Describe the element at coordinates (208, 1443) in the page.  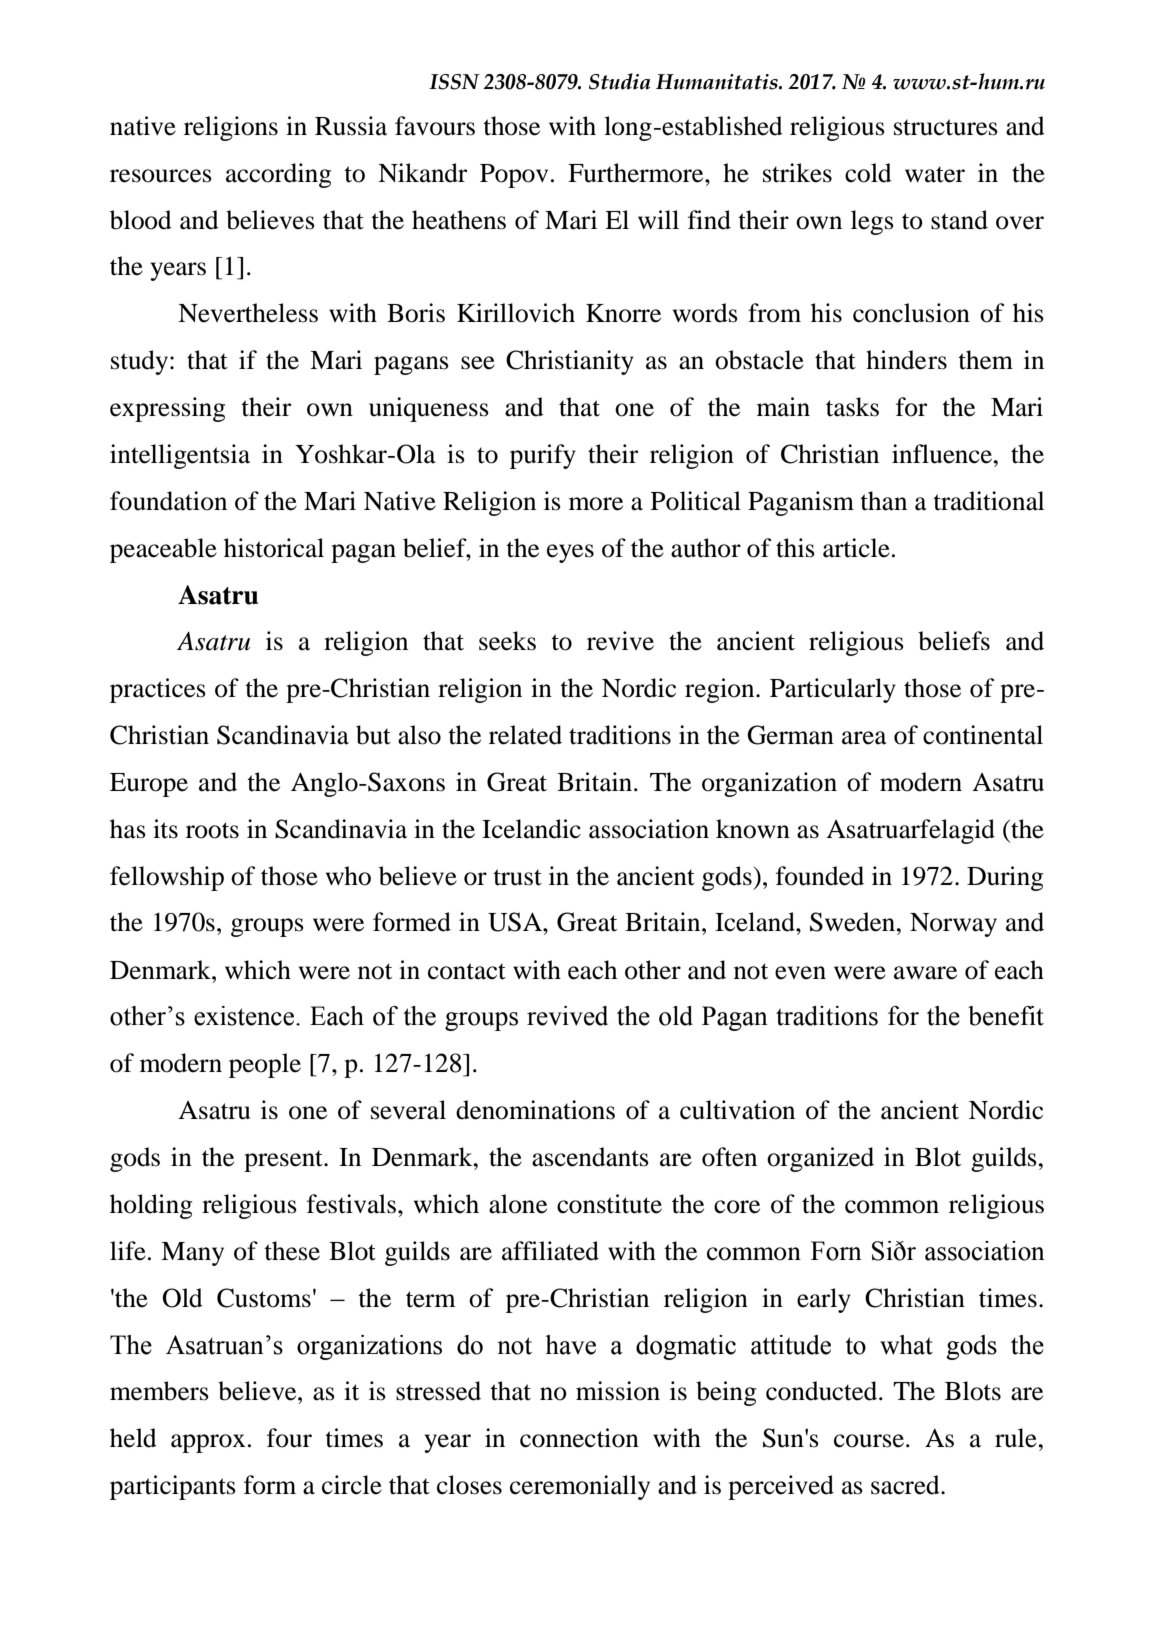
I see `approx` at that location.
